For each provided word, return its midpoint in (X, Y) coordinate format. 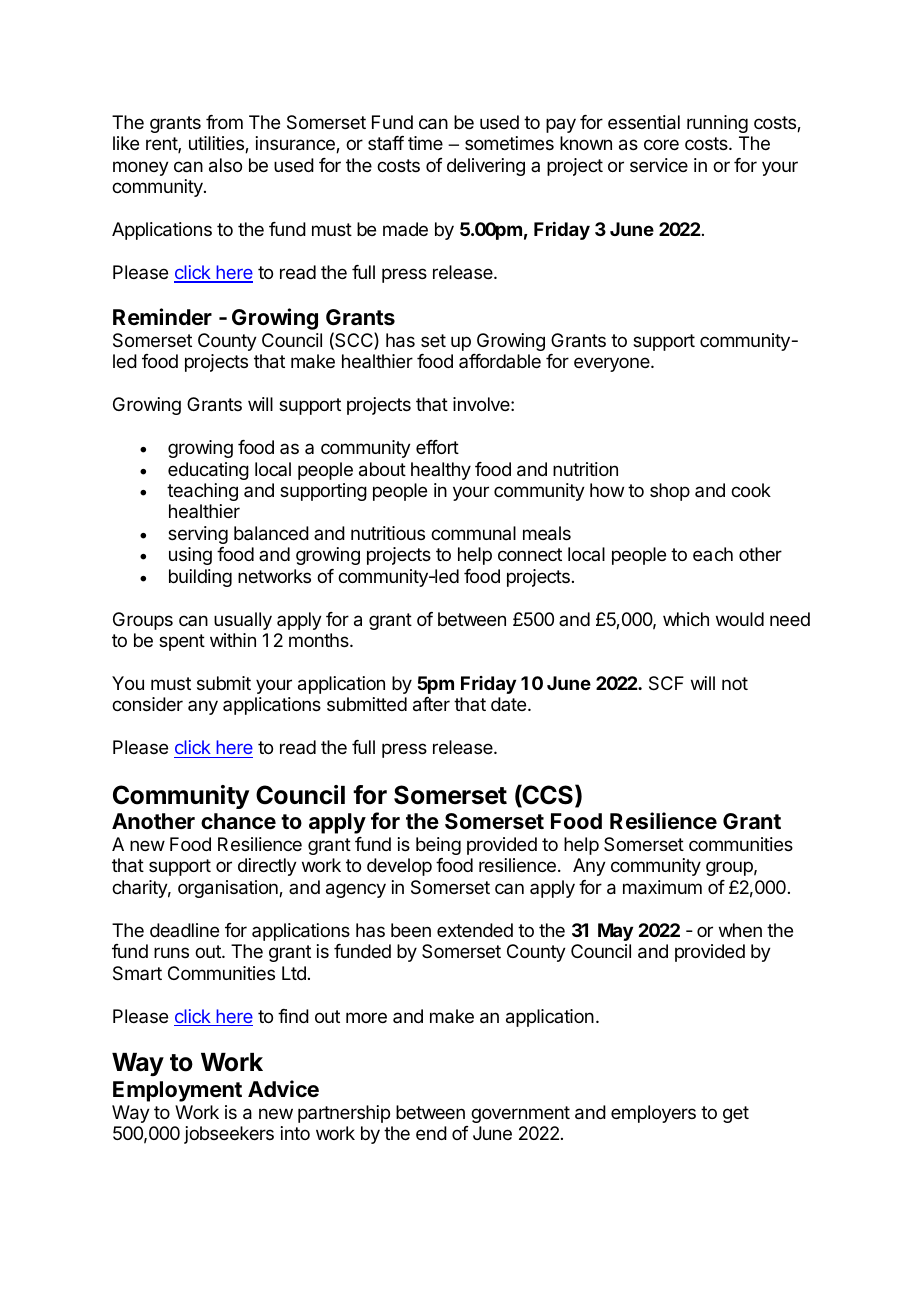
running (717, 124)
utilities (217, 144)
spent (182, 642)
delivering (486, 167)
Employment (177, 1091)
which (686, 619)
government (520, 1114)
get (736, 1114)
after (431, 704)
